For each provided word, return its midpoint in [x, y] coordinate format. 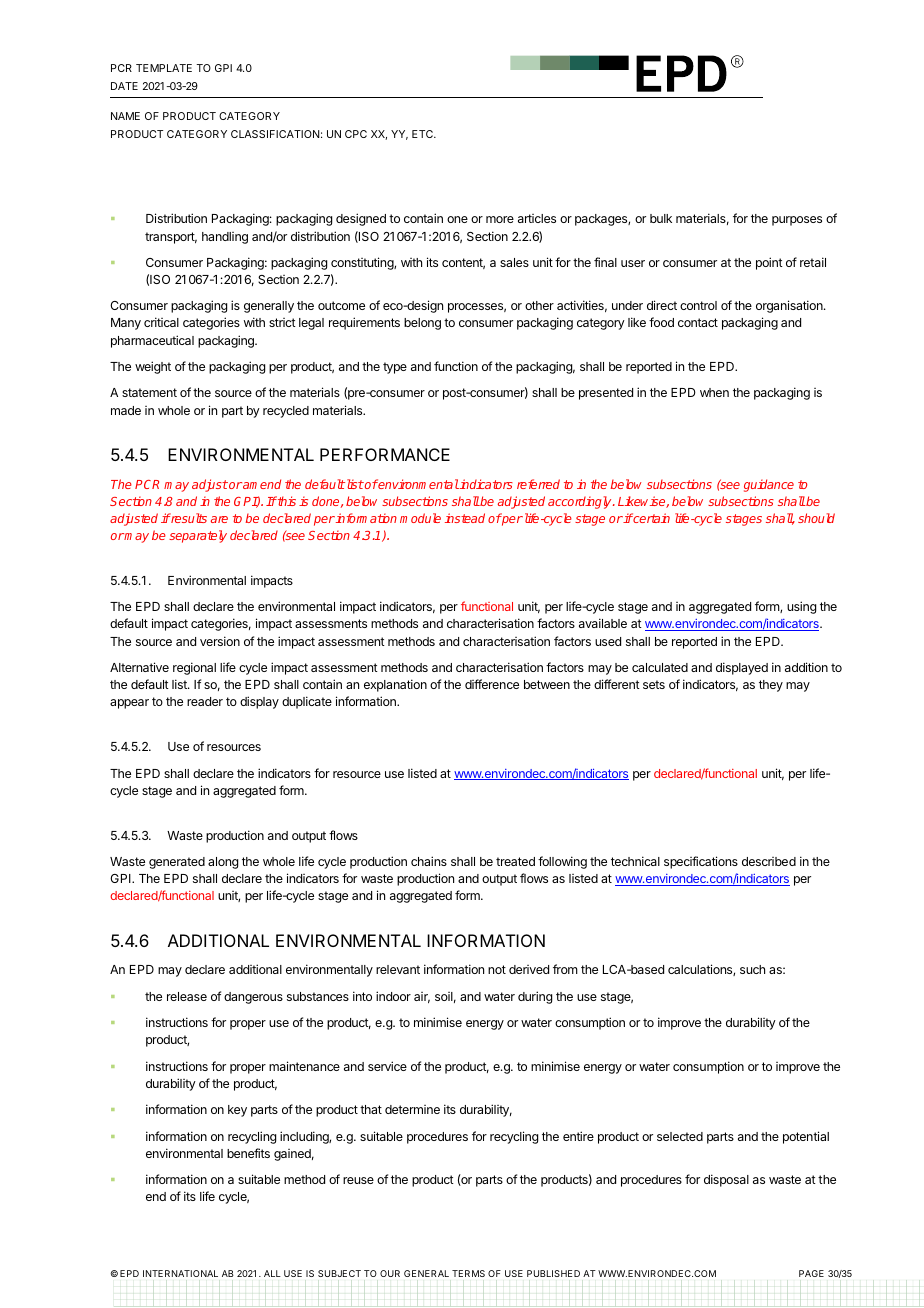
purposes [797, 221]
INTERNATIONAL [180, 1273]
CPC [356, 134]
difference [492, 684]
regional [194, 668]
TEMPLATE [164, 68]
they [771, 686]
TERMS [468, 1273]
